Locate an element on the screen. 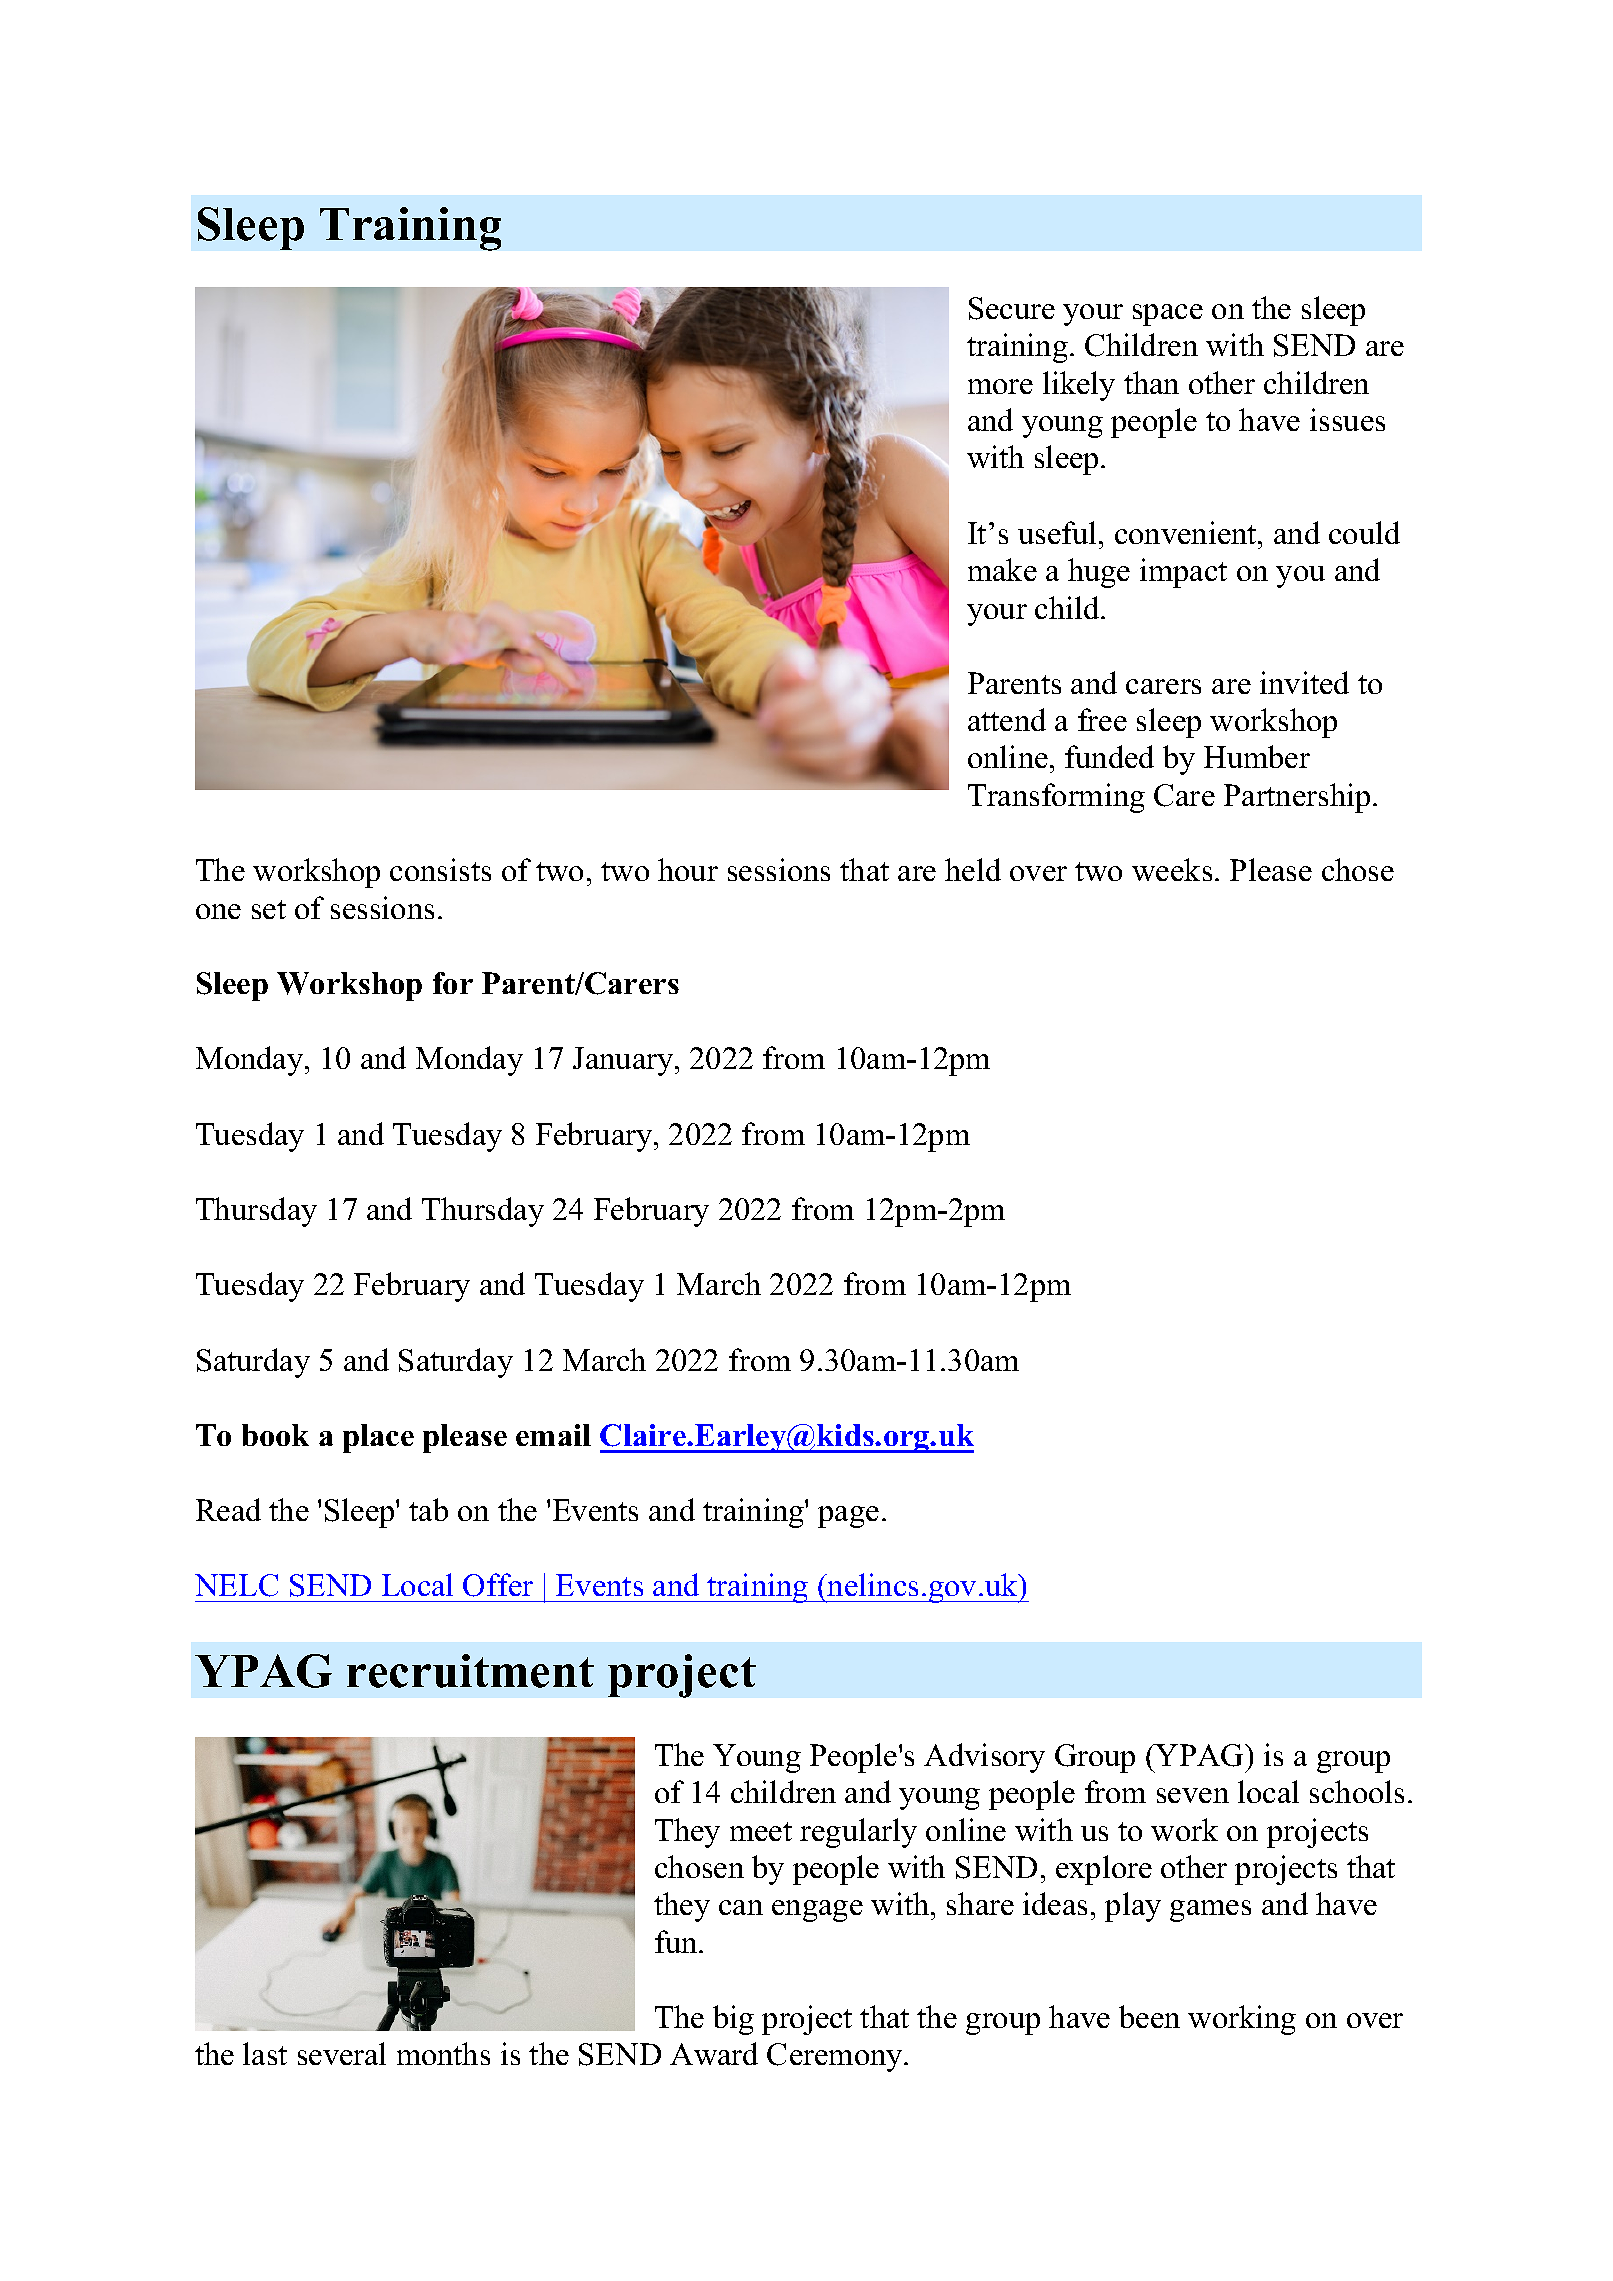  weeks is located at coordinates (1172, 869).
